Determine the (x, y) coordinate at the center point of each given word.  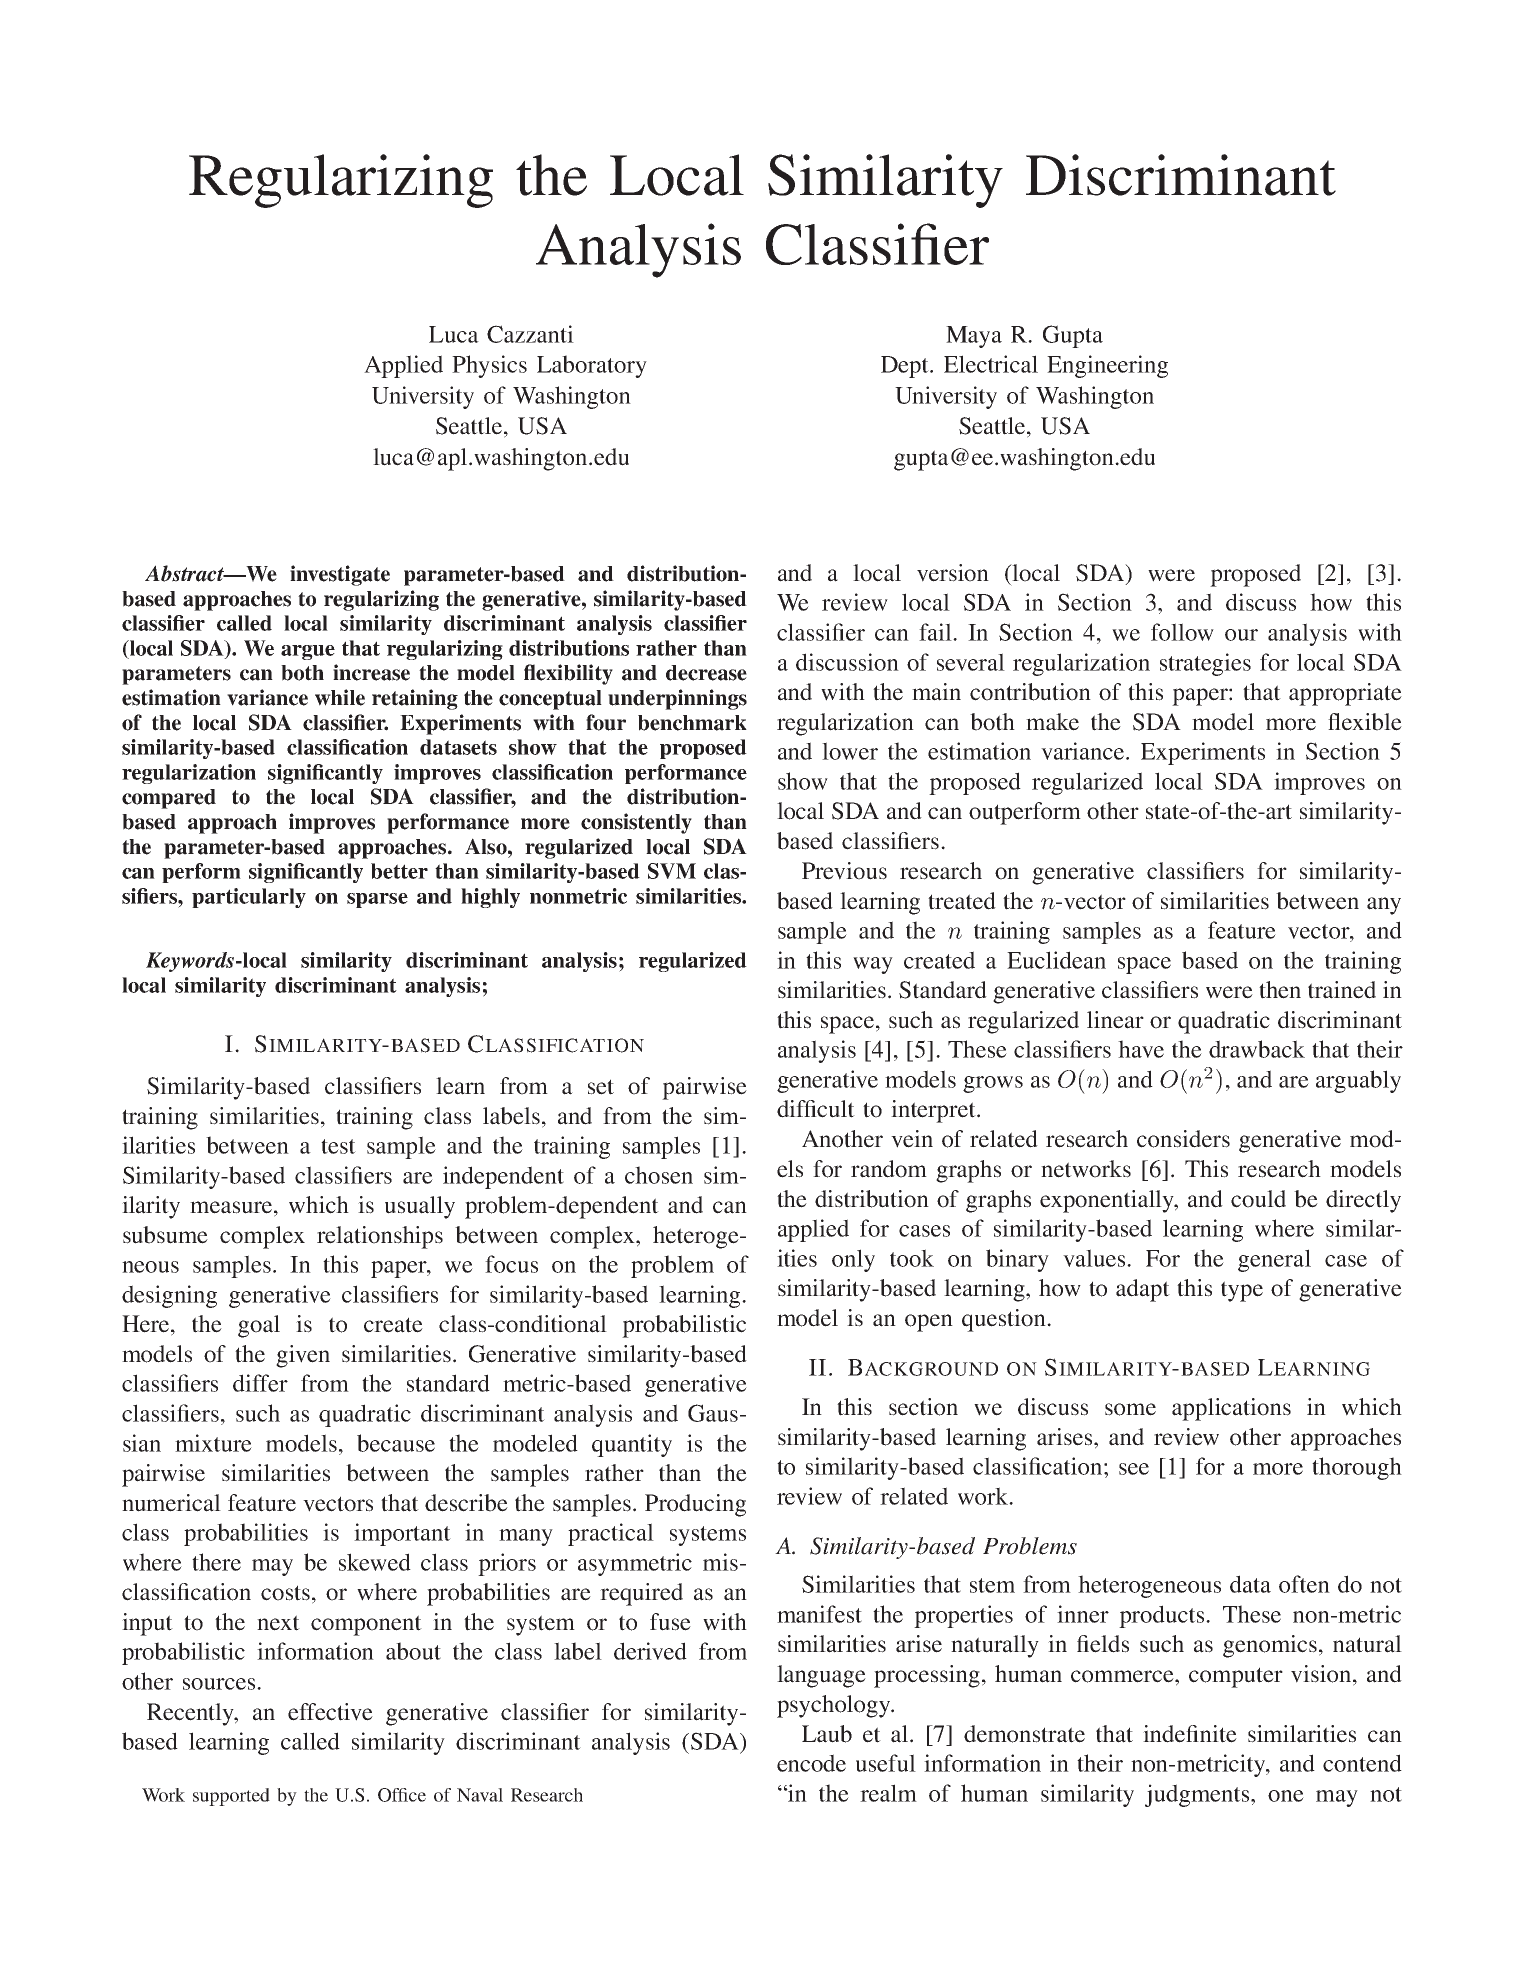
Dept (906, 367)
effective (330, 1712)
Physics (489, 366)
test (338, 1146)
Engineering (1107, 366)
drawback (1257, 1049)
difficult (816, 1109)
